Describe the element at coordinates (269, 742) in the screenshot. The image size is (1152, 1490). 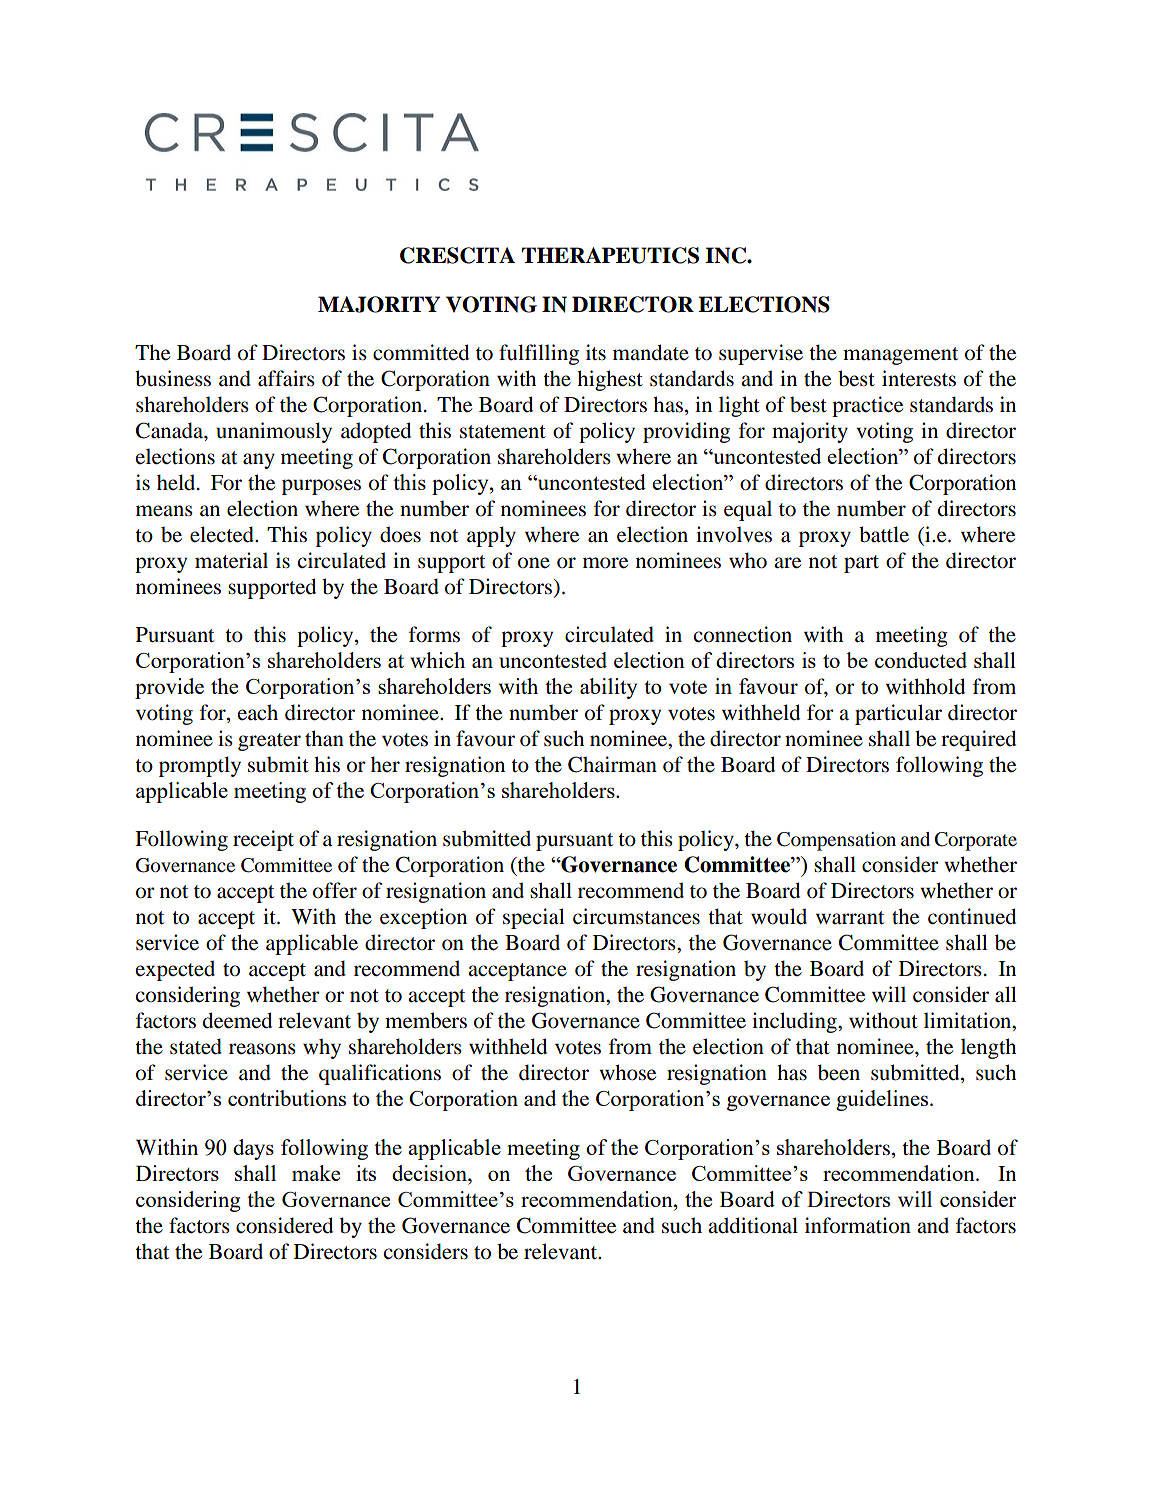
I see `greater` at that location.
